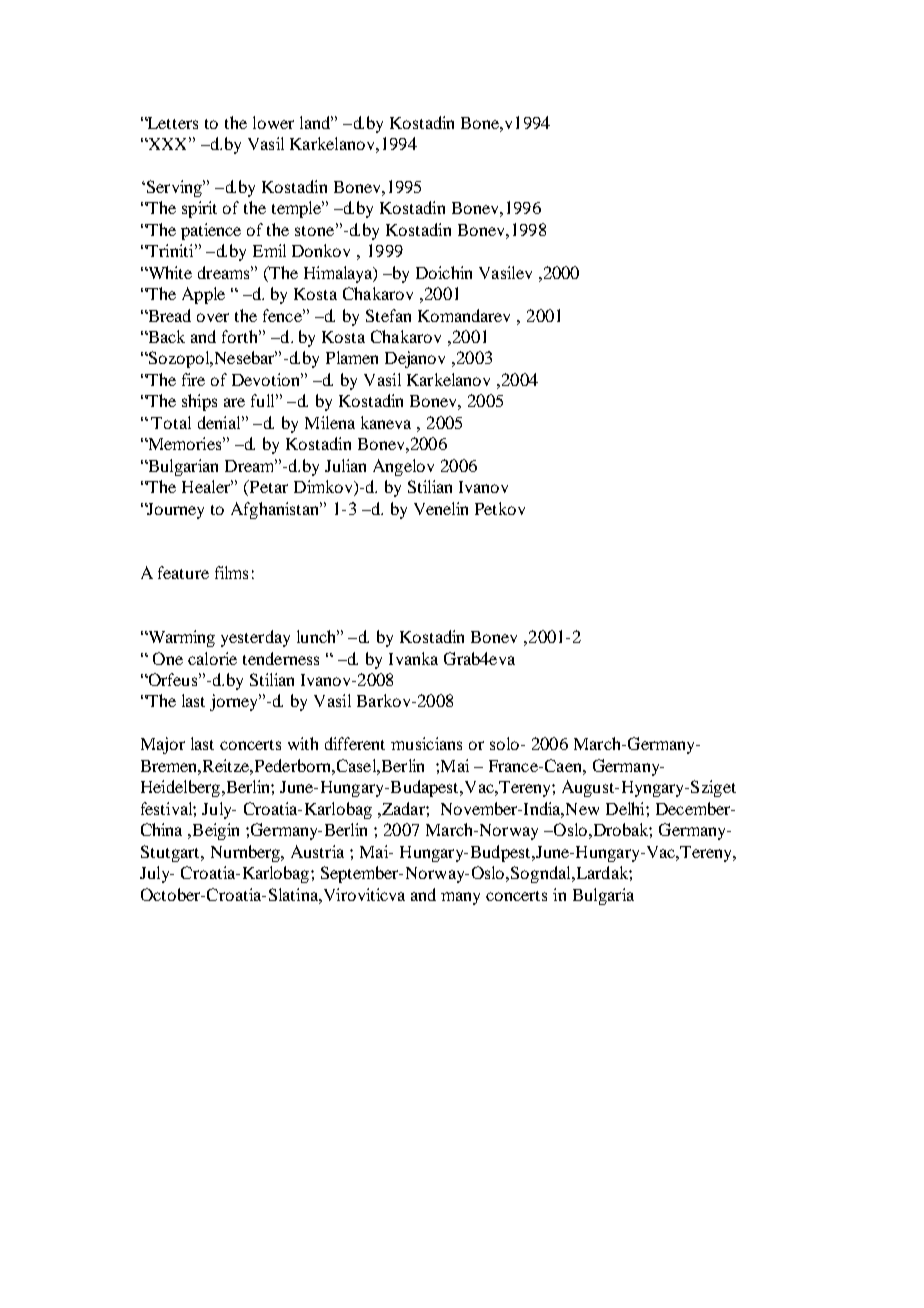 The height and width of the image is (1308, 924). What do you see at coordinates (171, 422) in the image?
I see `Total` at bounding box center [171, 422].
